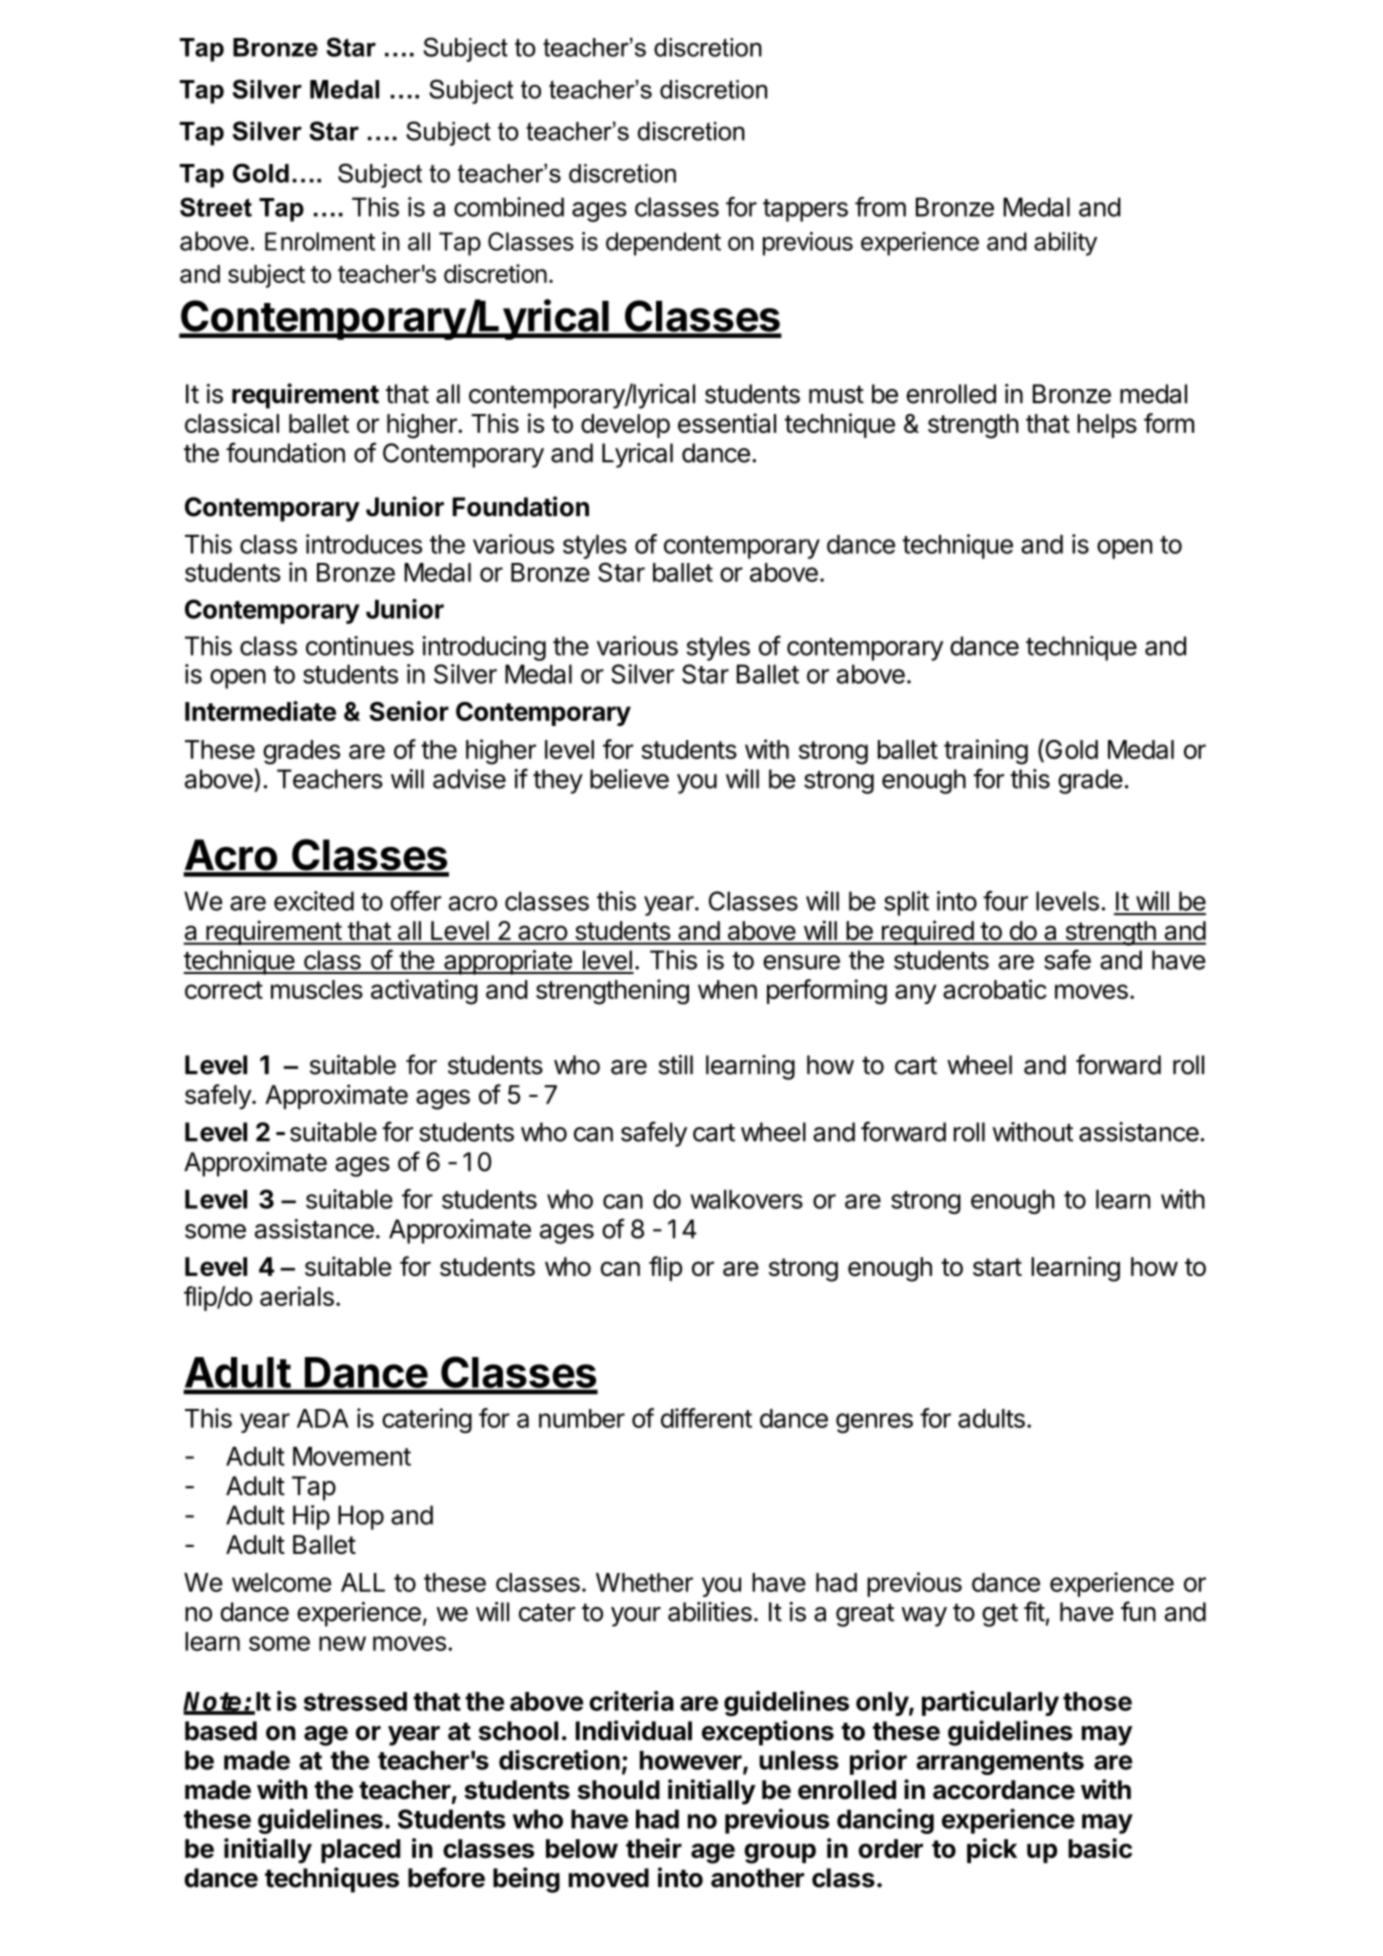  Describe the element at coordinates (320, 241) in the screenshot. I see `Enrolment` at that location.
